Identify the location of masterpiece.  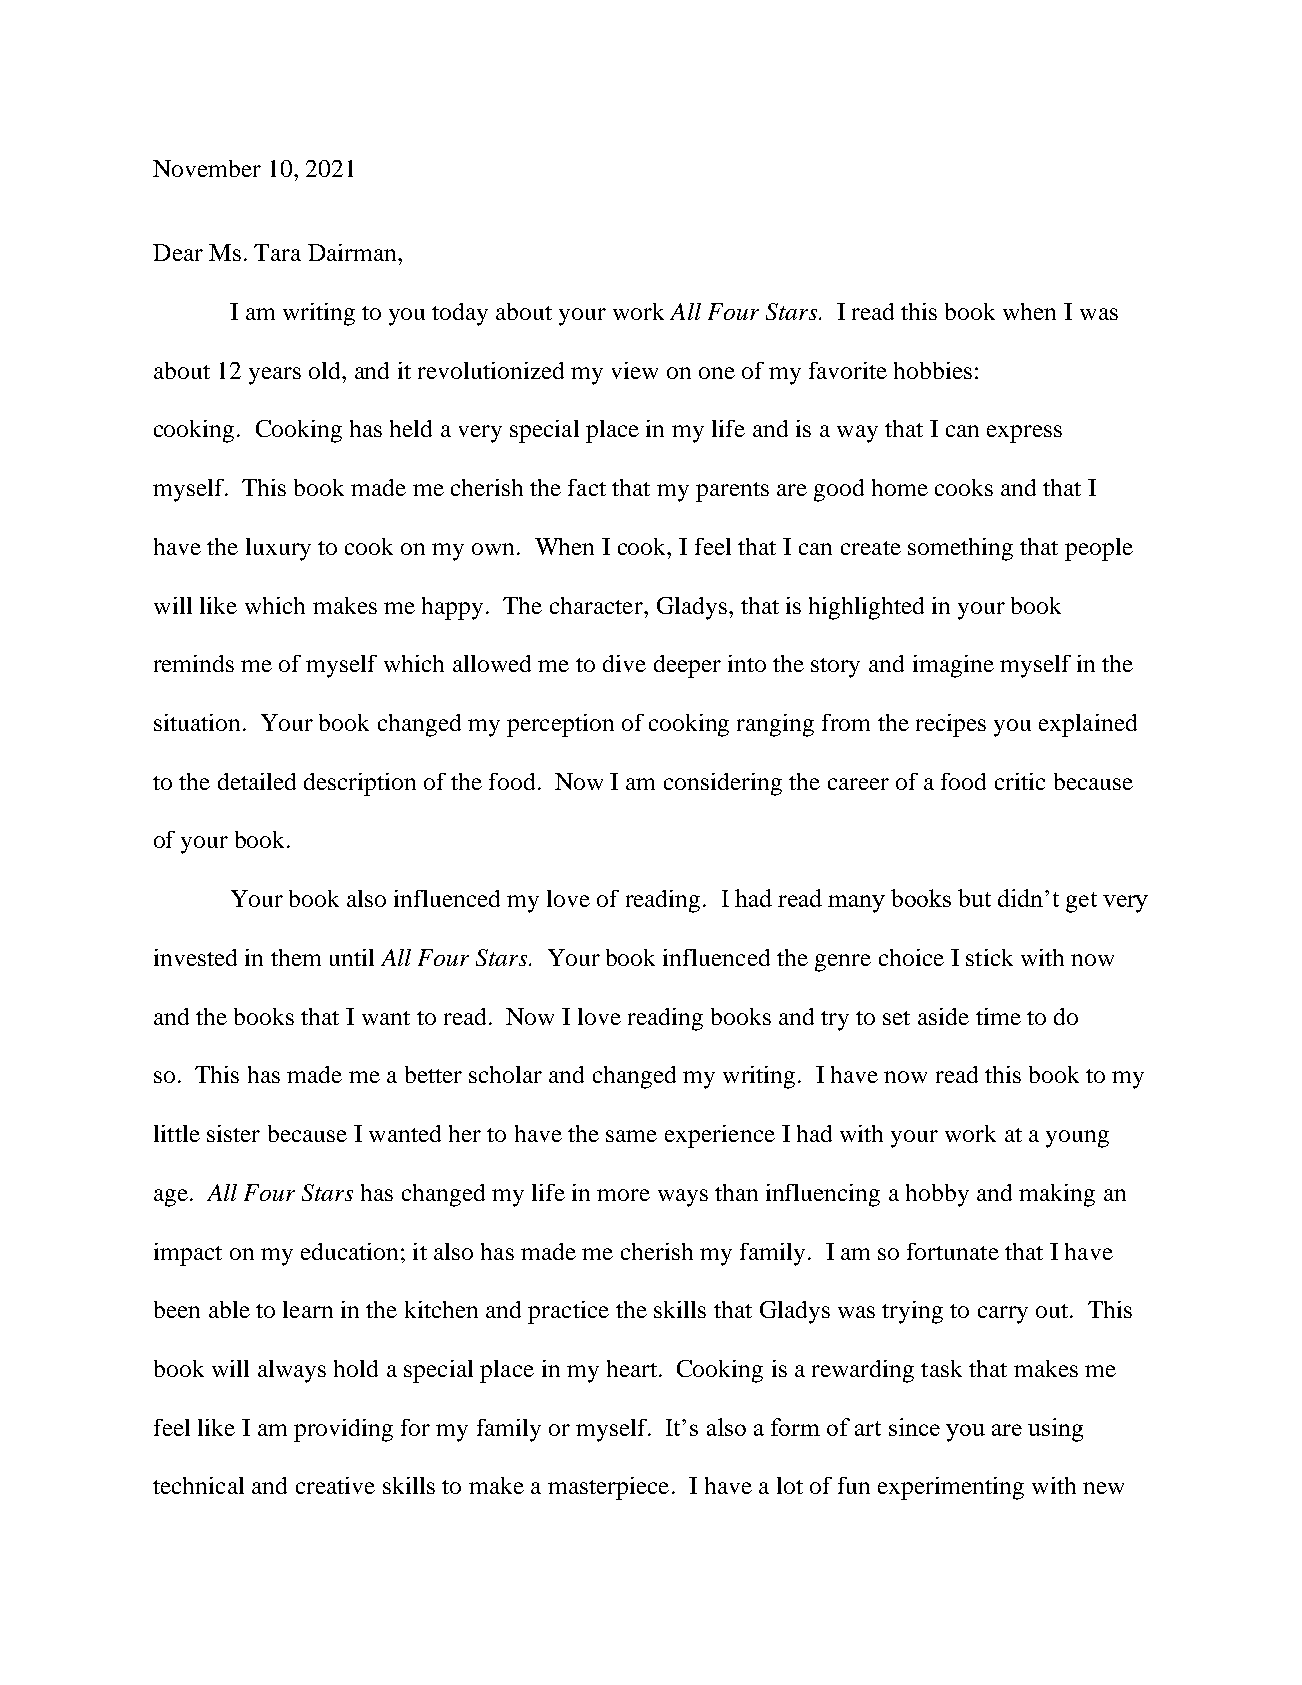
(608, 1488).
